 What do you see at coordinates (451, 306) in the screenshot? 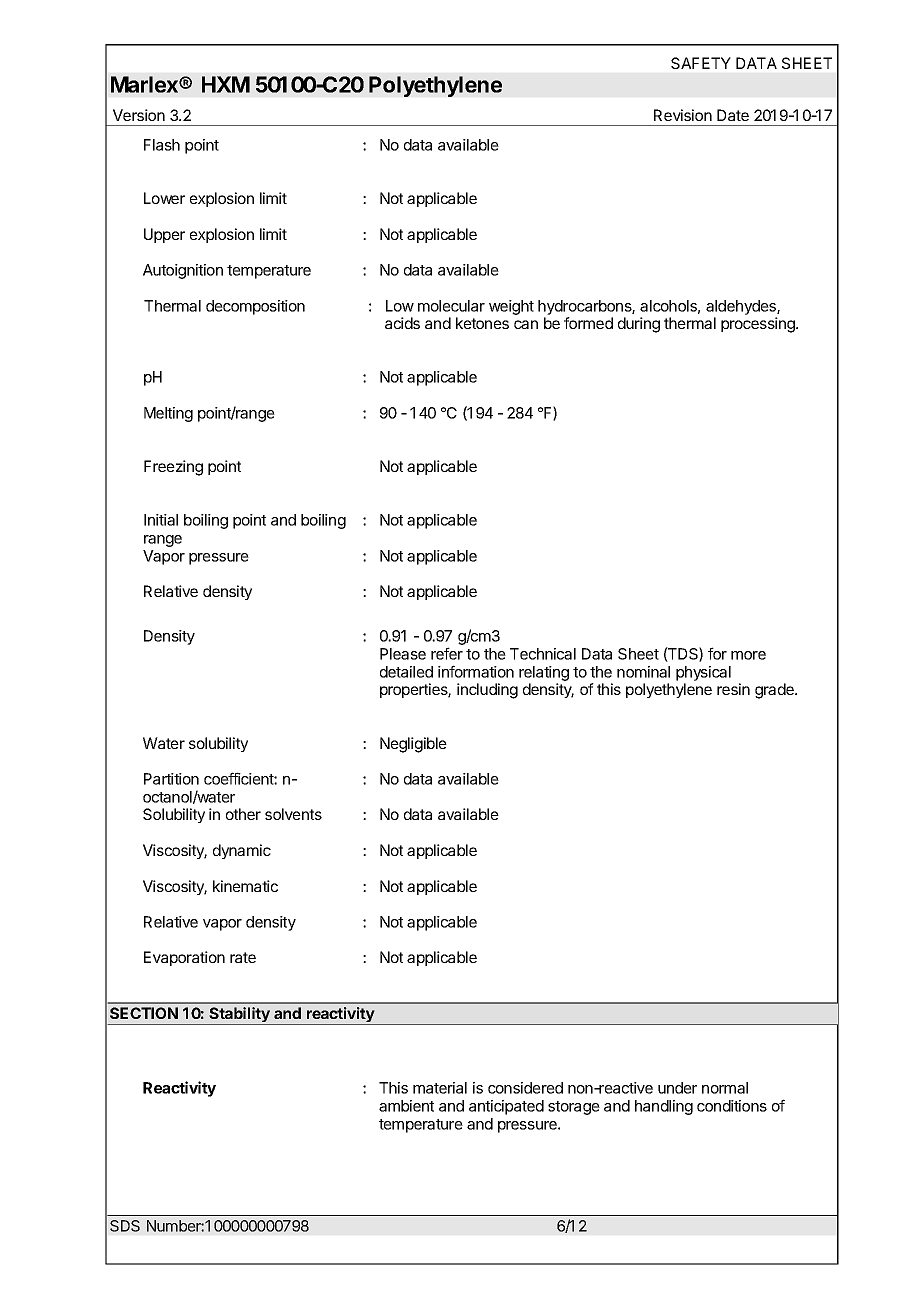
I see `molecular` at bounding box center [451, 306].
